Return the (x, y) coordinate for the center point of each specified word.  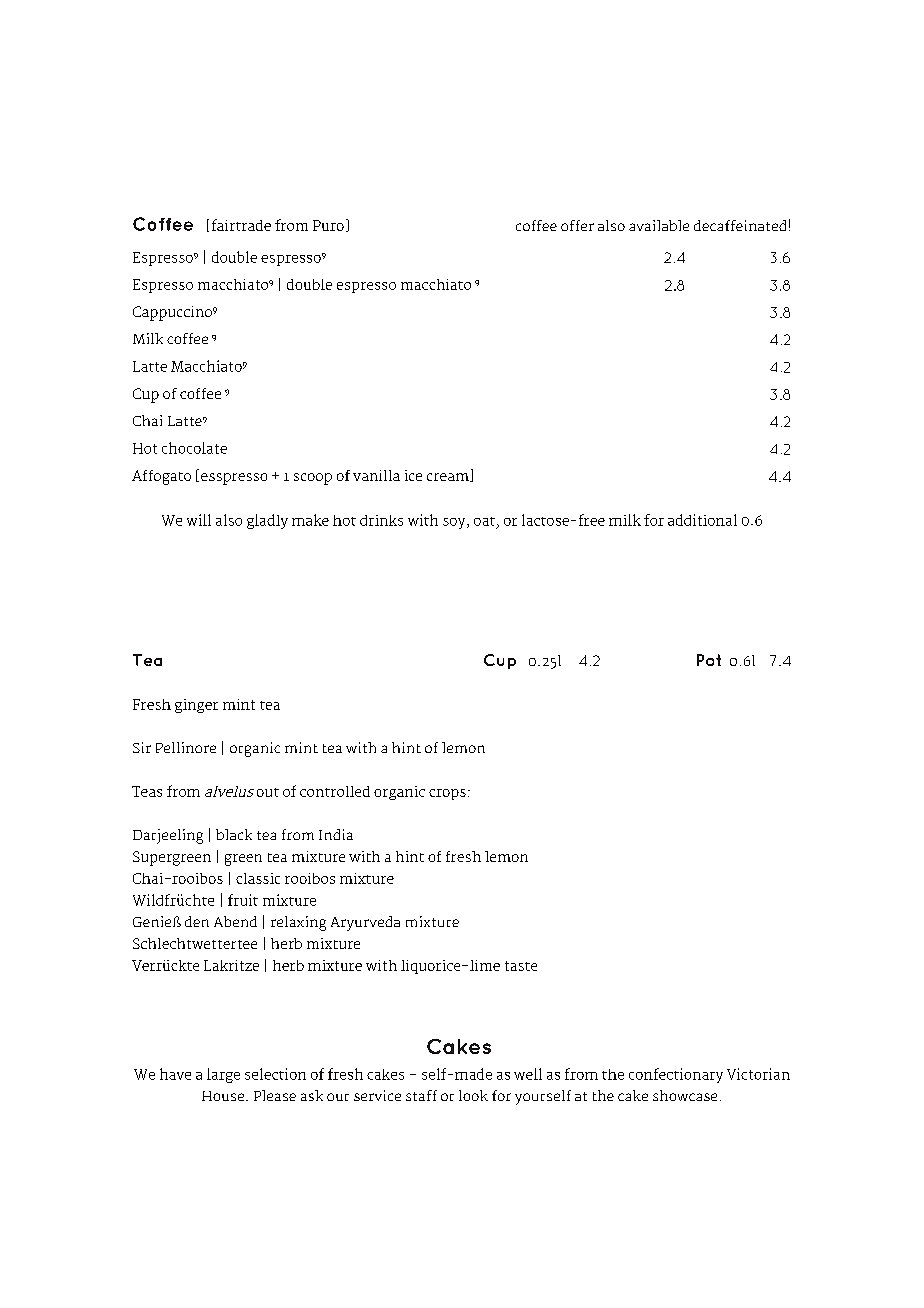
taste (521, 966)
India (336, 834)
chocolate (194, 448)
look (473, 1095)
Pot (709, 660)
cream (449, 477)
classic (258, 878)
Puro (328, 225)
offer (577, 225)
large (223, 1075)
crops (447, 794)
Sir (142, 747)
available (659, 225)
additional (702, 520)
